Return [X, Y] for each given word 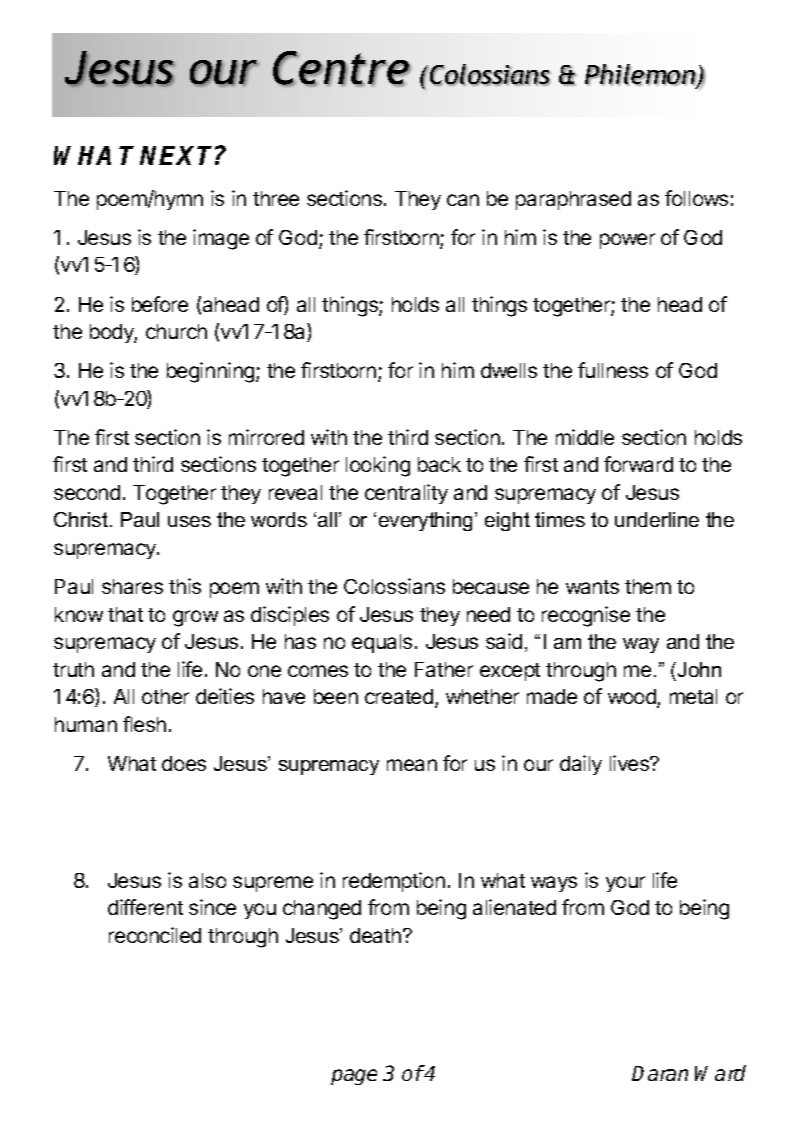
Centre [342, 69]
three [276, 198]
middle [585, 437]
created [399, 696]
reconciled [155, 935]
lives [630, 763]
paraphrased [573, 200]
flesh [144, 724]
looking [378, 466]
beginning [212, 372]
